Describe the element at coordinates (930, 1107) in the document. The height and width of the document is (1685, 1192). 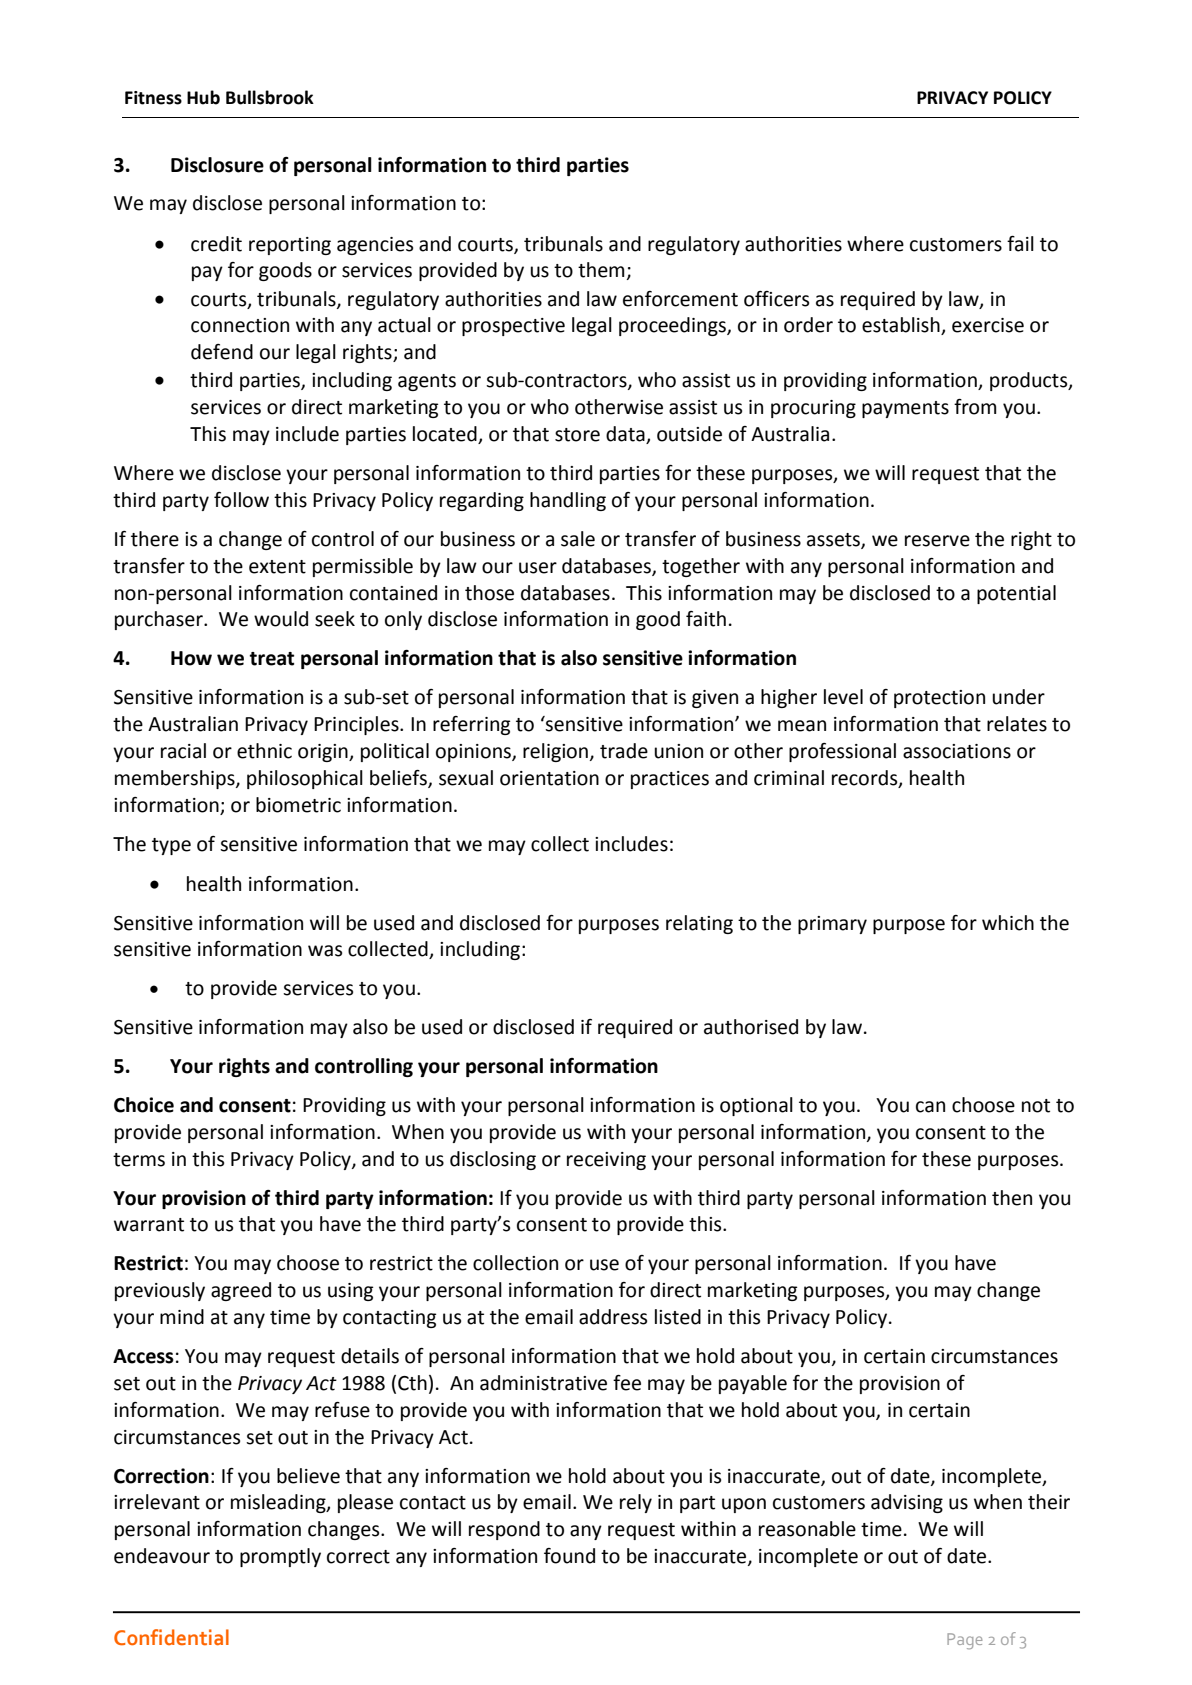
I see `can` at that location.
